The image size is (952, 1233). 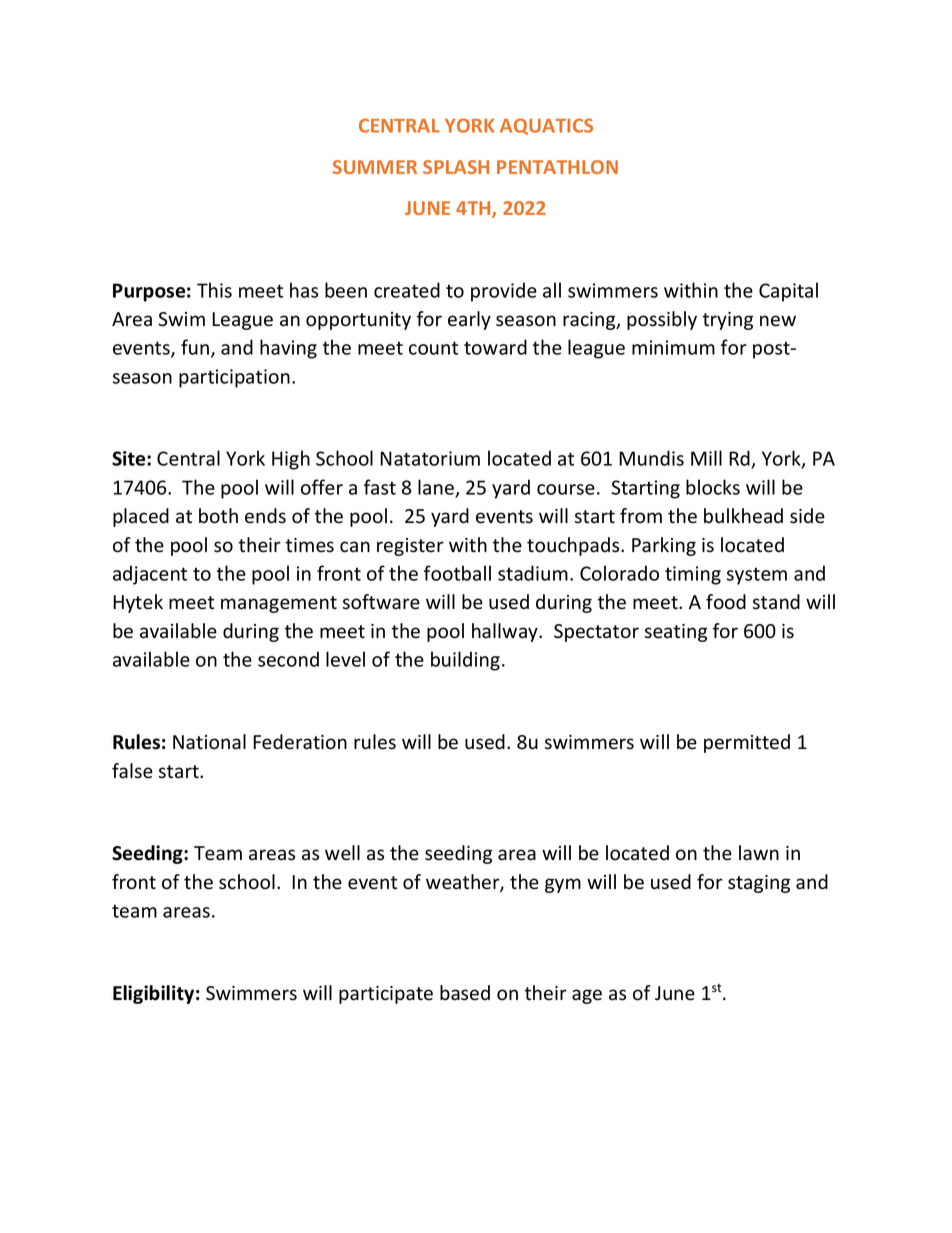 I want to click on football, so click(x=457, y=573).
